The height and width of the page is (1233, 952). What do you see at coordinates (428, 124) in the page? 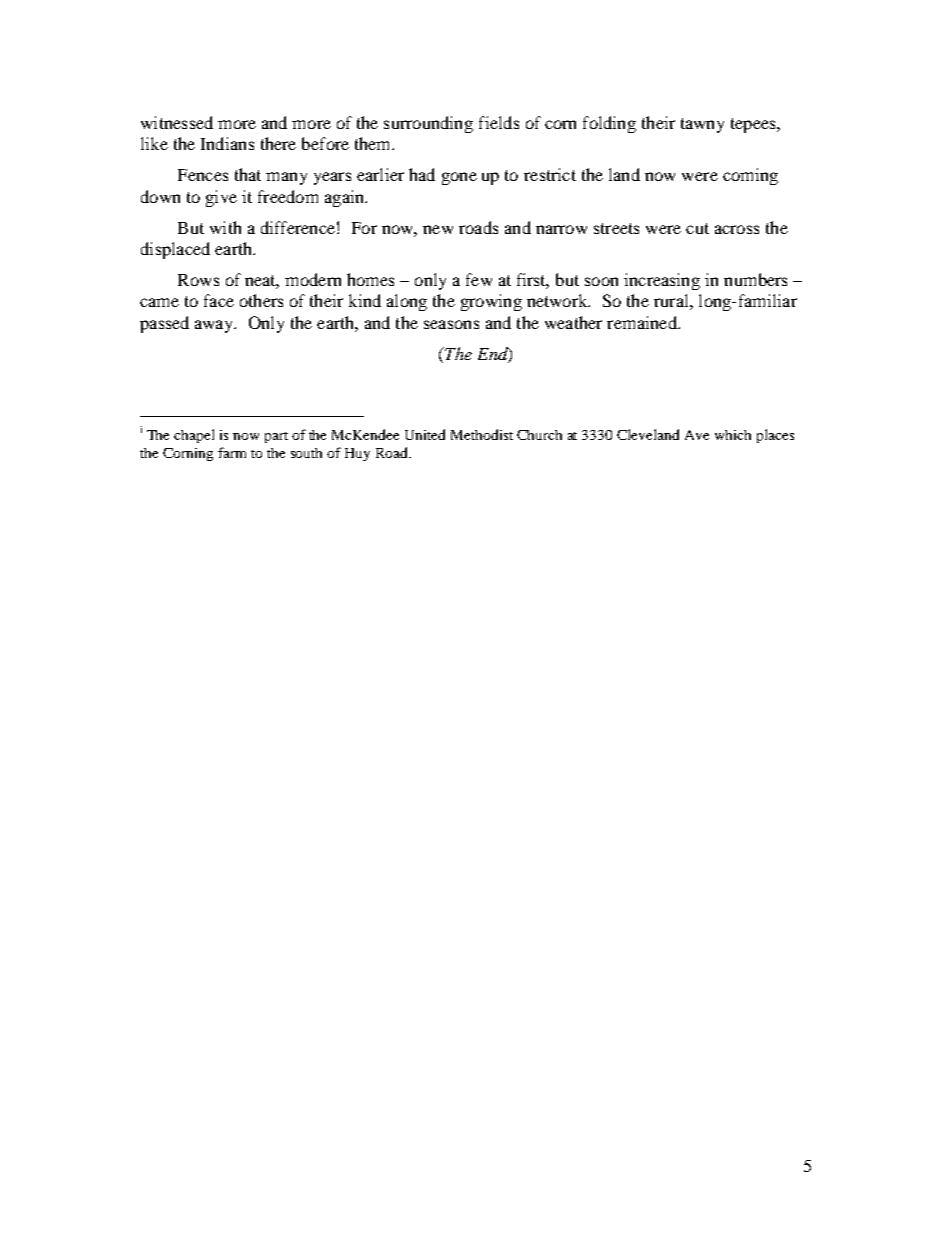
I see `surrounding` at bounding box center [428, 124].
